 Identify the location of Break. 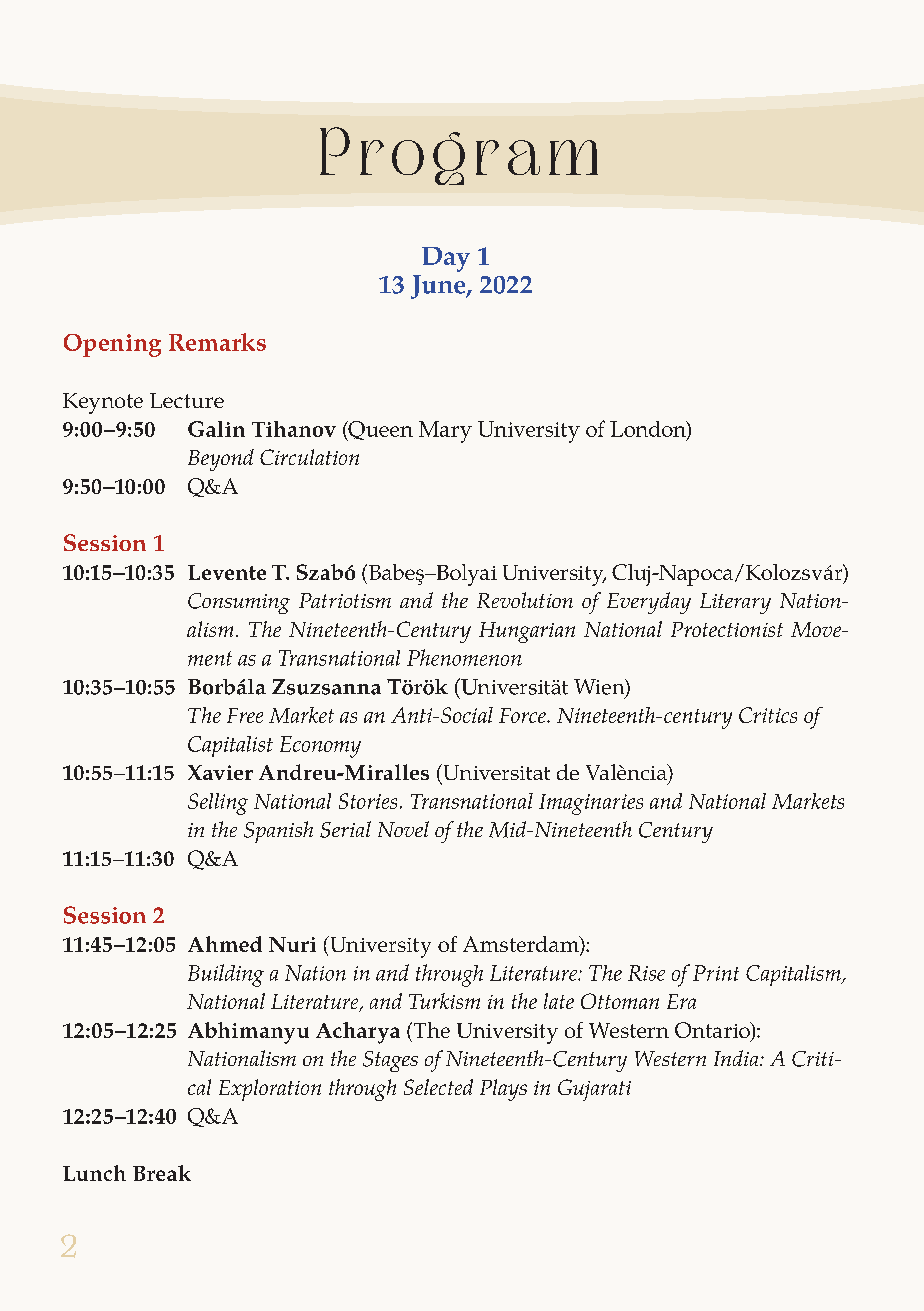
(162, 1173).
